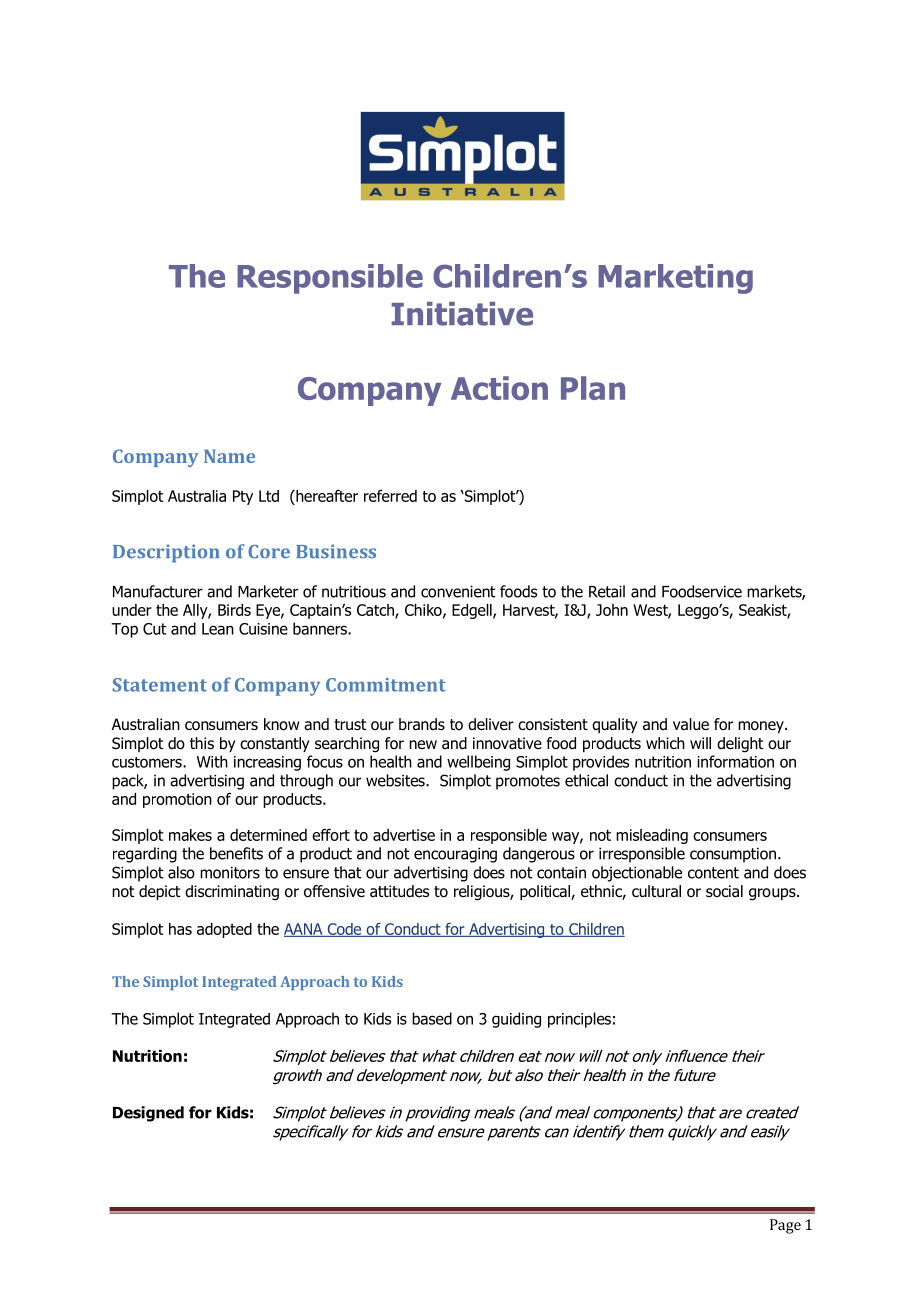 The image size is (924, 1308). I want to click on Birds, so click(234, 610).
